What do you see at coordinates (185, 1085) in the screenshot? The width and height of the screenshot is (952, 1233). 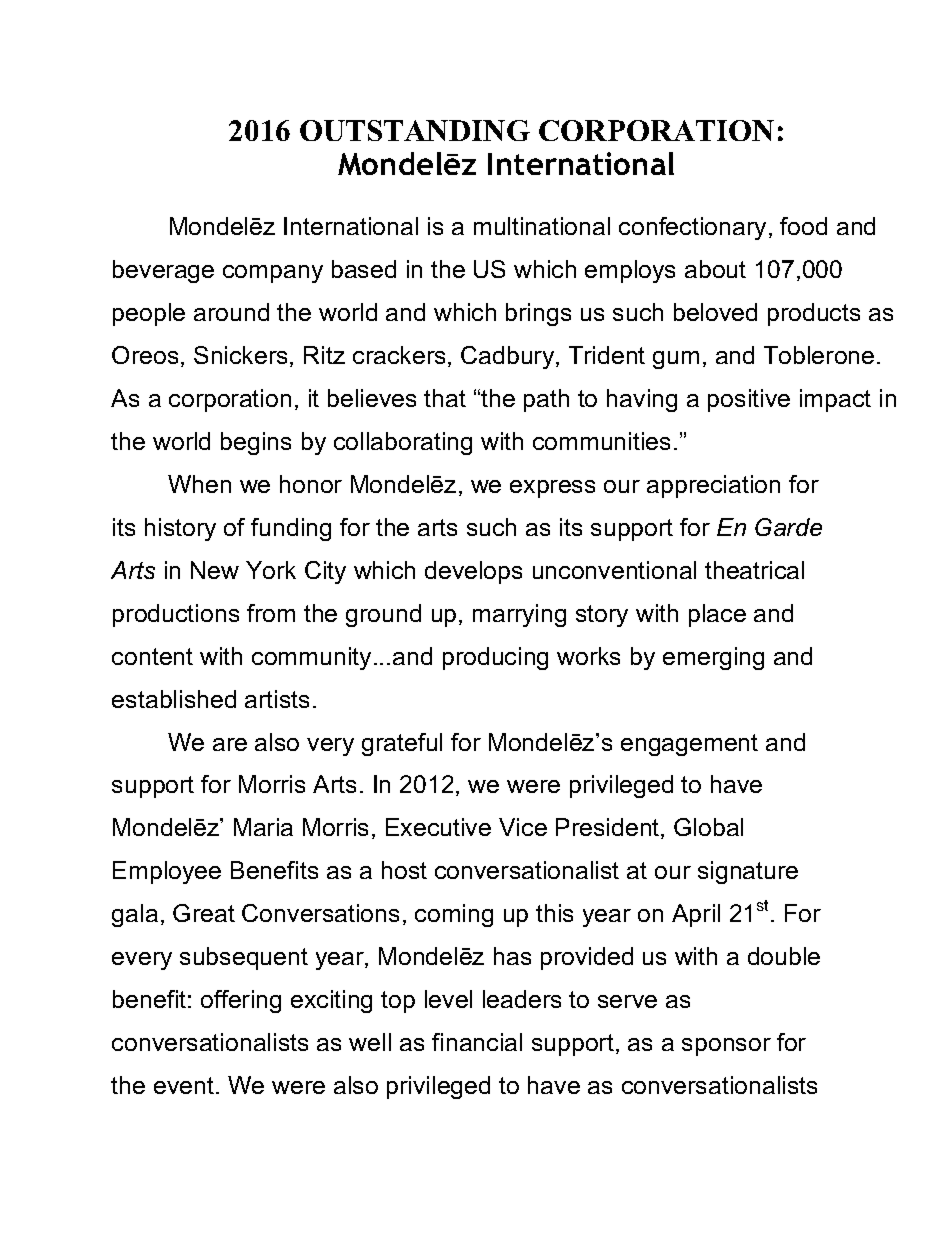 I see `event` at bounding box center [185, 1085].
